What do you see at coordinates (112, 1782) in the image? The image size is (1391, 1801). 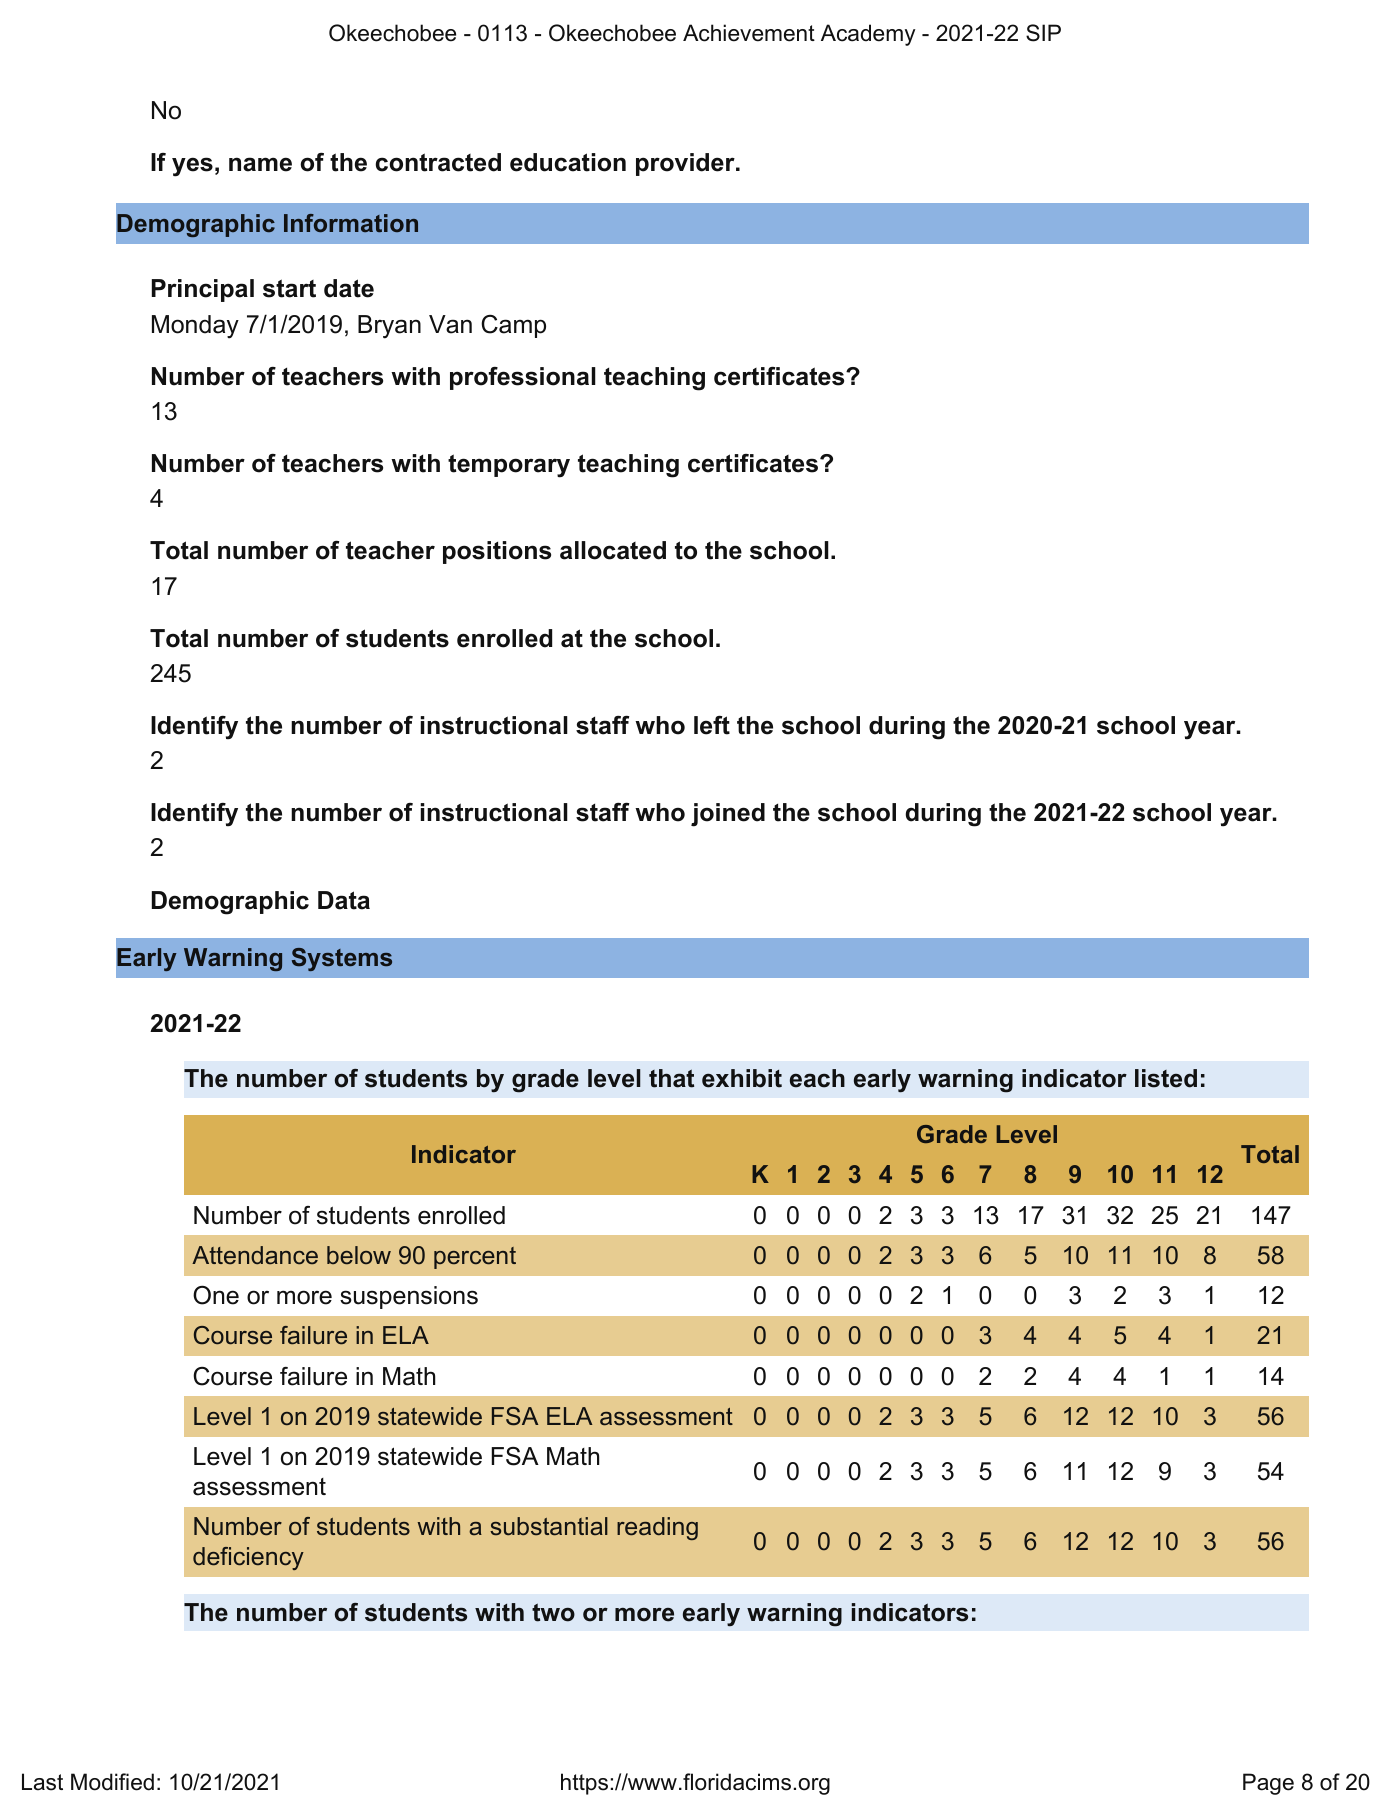 I see `Modified` at bounding box center [112, 1782].
